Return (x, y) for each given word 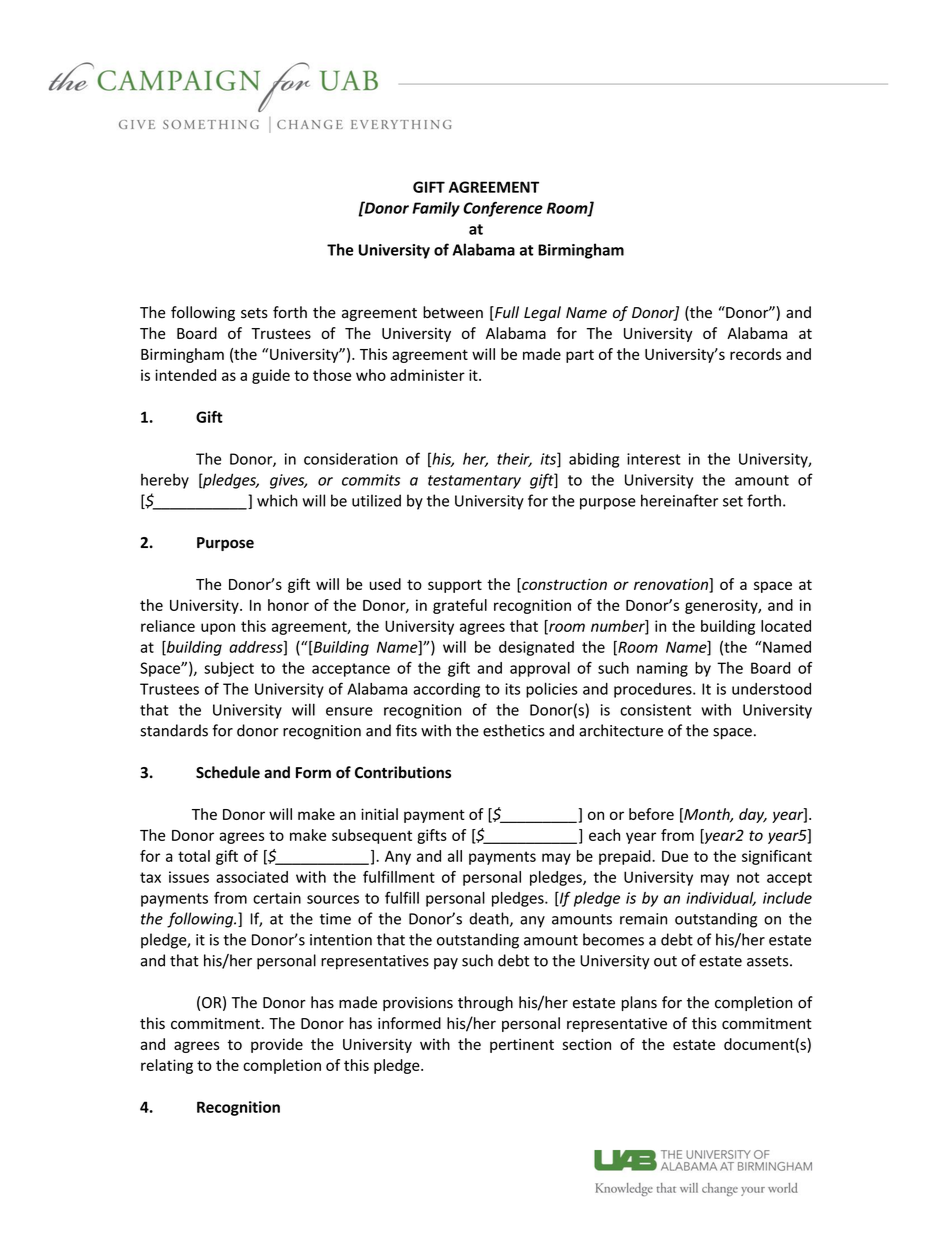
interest (654, 459)
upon (218, 629)
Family (436, 209)
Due (675, 856)
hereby (165, 481)
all (455, 856)
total (194, 856)
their (514, 460)
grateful (460, 606)
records (755, 354)
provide (277, 1045)
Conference (503, 209)
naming (662, 669)
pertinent (522, 1045)
